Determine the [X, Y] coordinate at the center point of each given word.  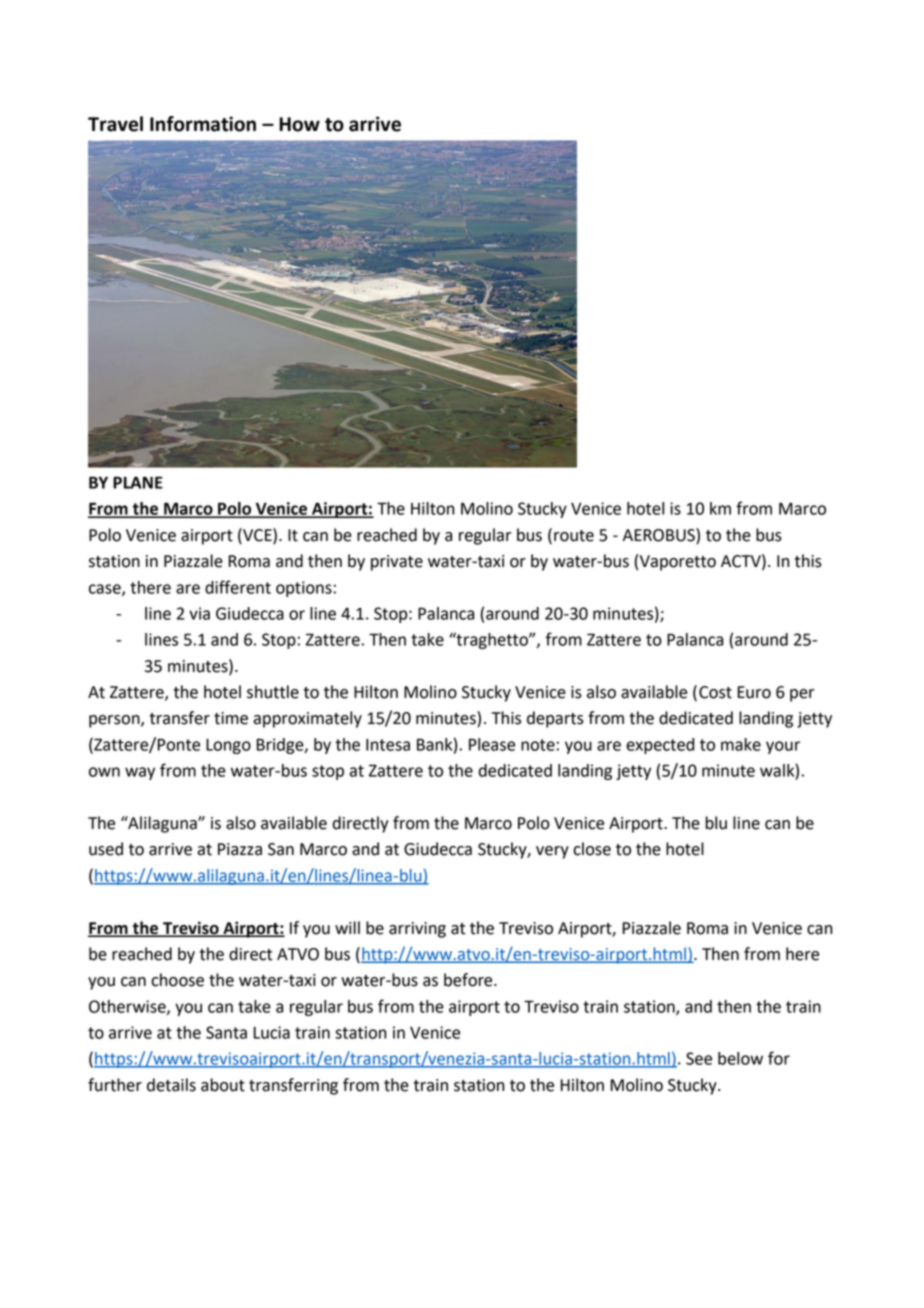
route [574, 536]
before [469, 980]
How [299, 124]
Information [203, 124]
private [397, 563]
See [699, 1058]
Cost [715, 692]
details [171, 1085]
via [199, 613]
